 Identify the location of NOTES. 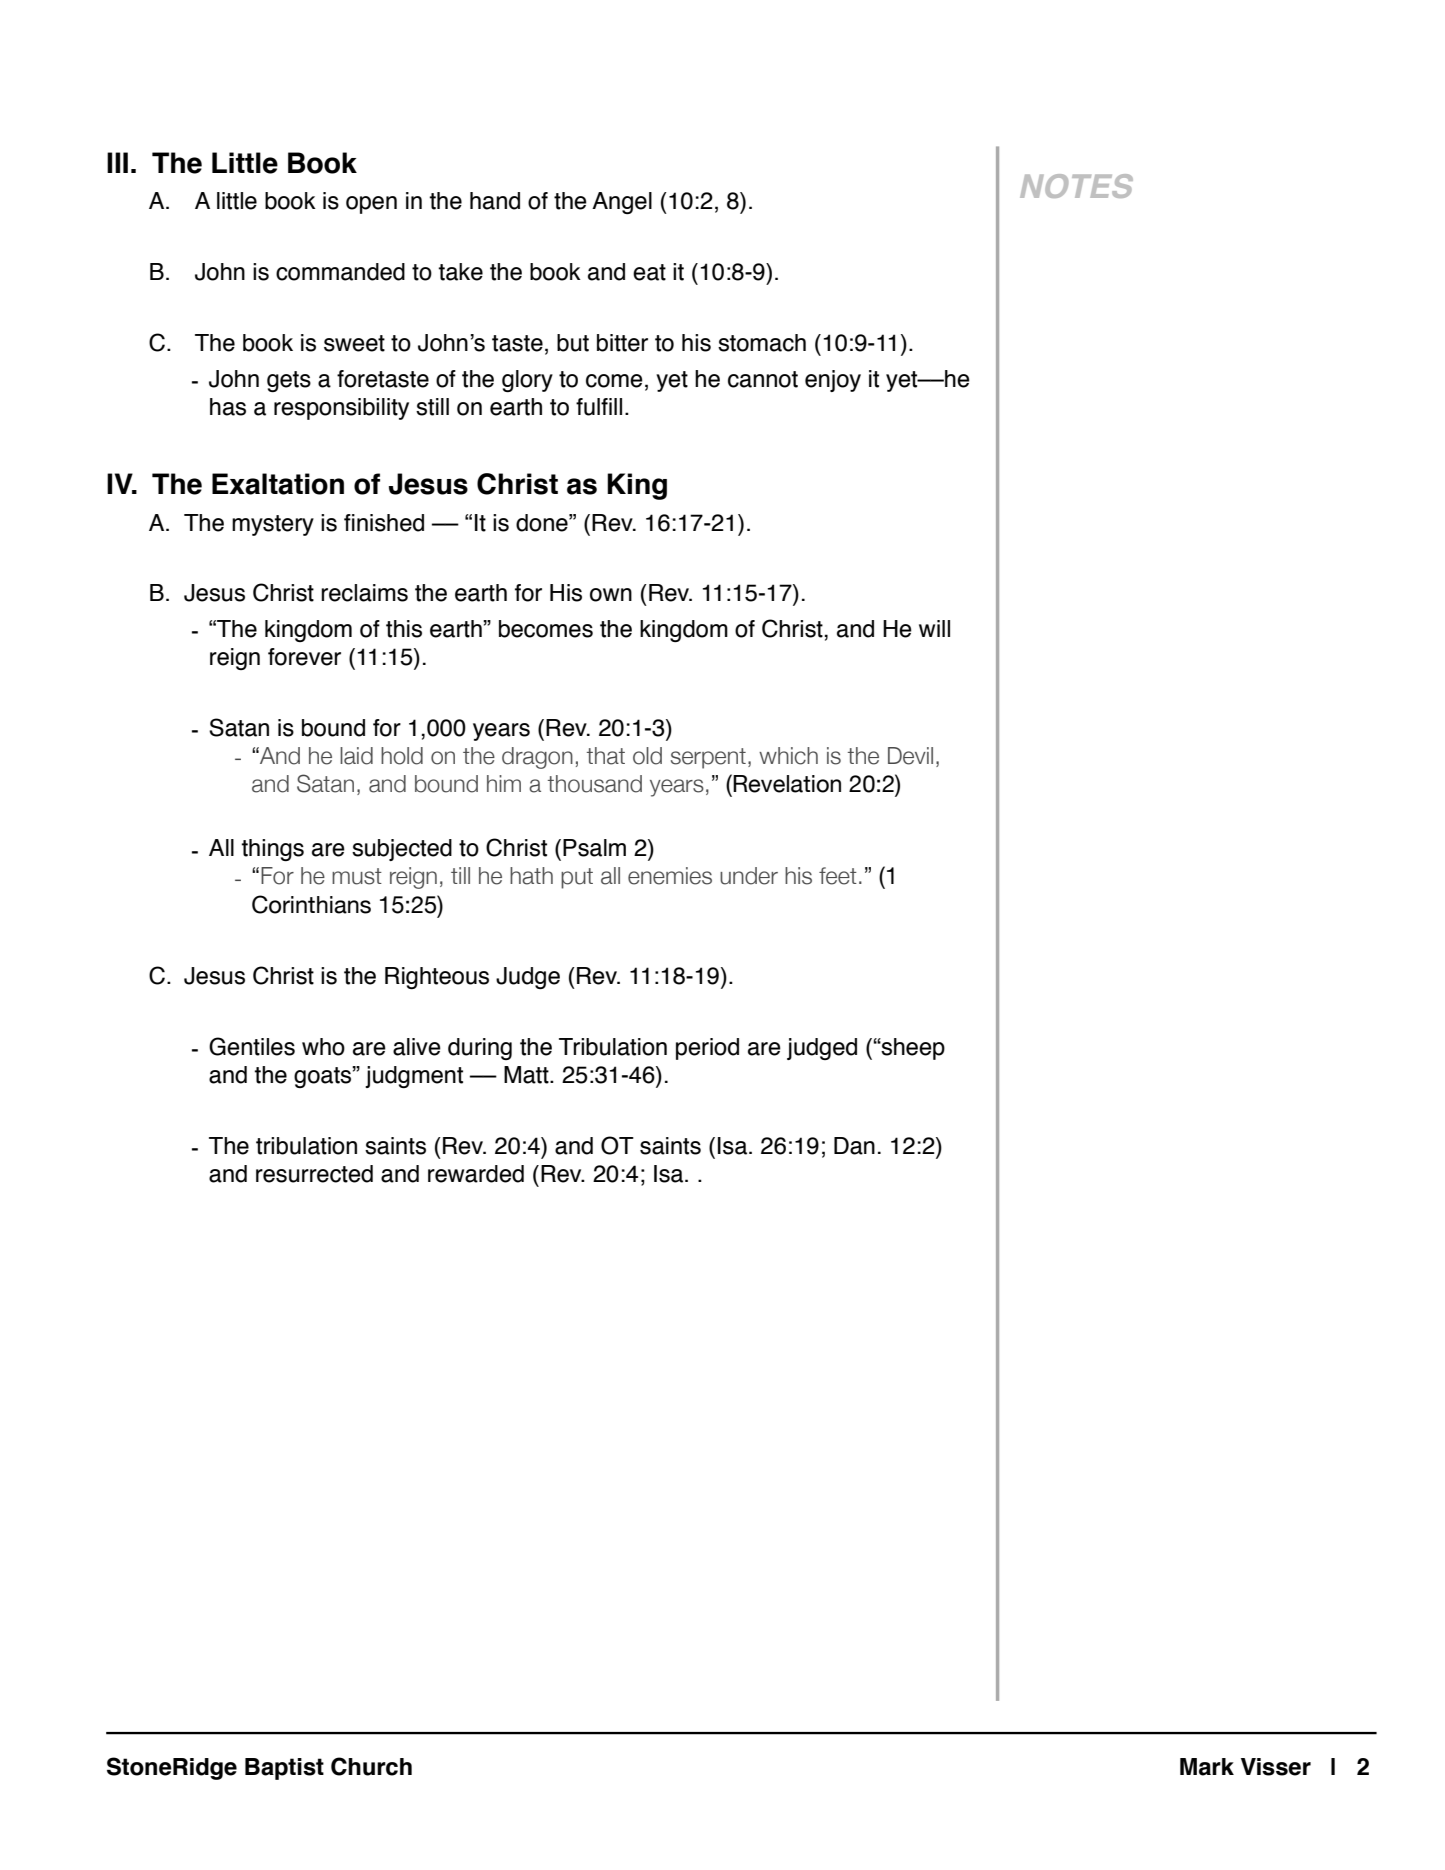
(1076, 186).
